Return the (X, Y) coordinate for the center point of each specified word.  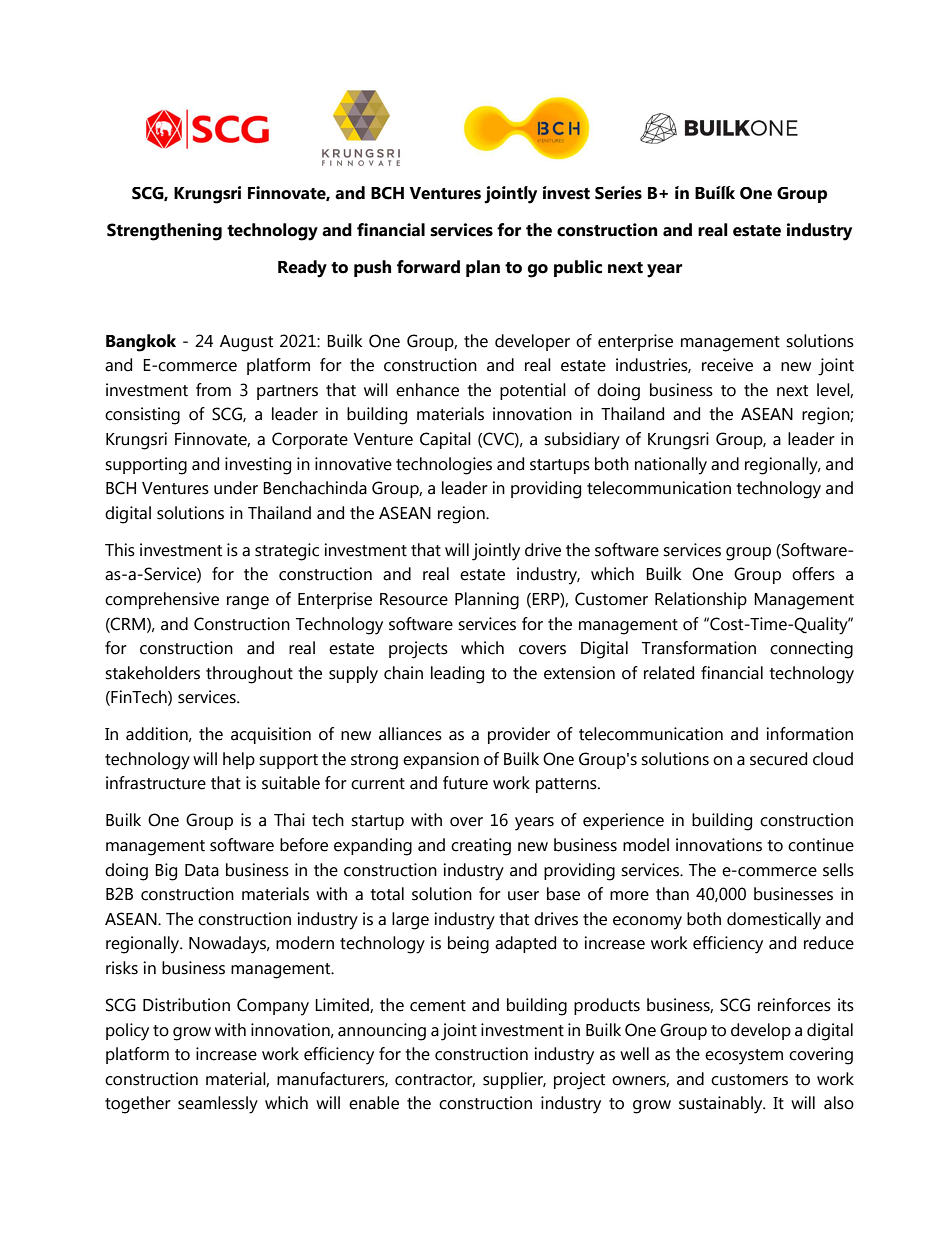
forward (428, 267)
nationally (671, 466)
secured (778, 759)
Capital (445, 440)
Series (618, 193)
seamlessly (218, 1105)
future (465, 783)
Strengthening (164, 232)
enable (374, 1103)
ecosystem (744, 1057)
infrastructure (156, 783)
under (236, 488)
